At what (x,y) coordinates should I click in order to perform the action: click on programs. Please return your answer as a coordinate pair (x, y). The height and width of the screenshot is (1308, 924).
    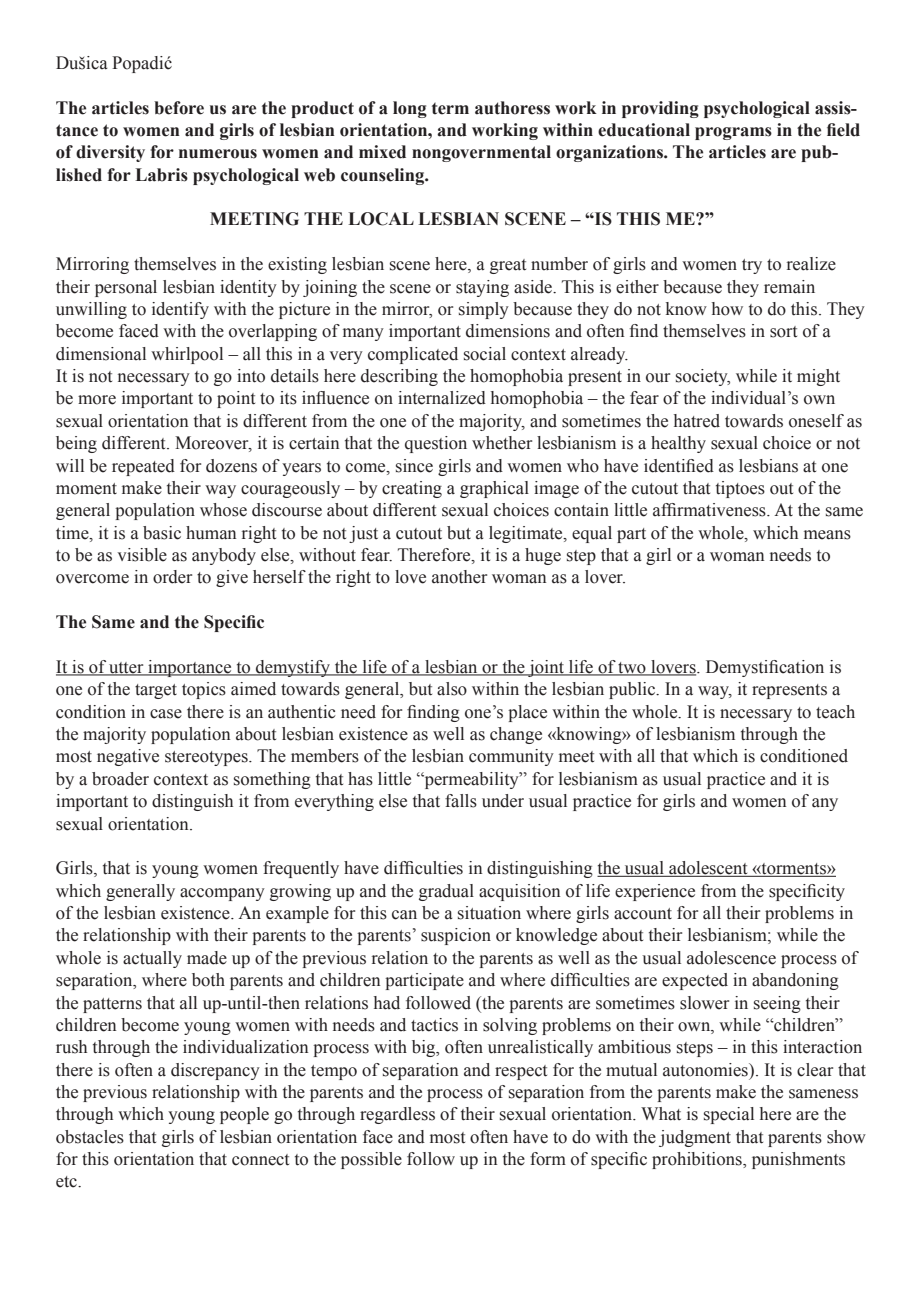
    Looking at the image, I should click on (733, 133).
